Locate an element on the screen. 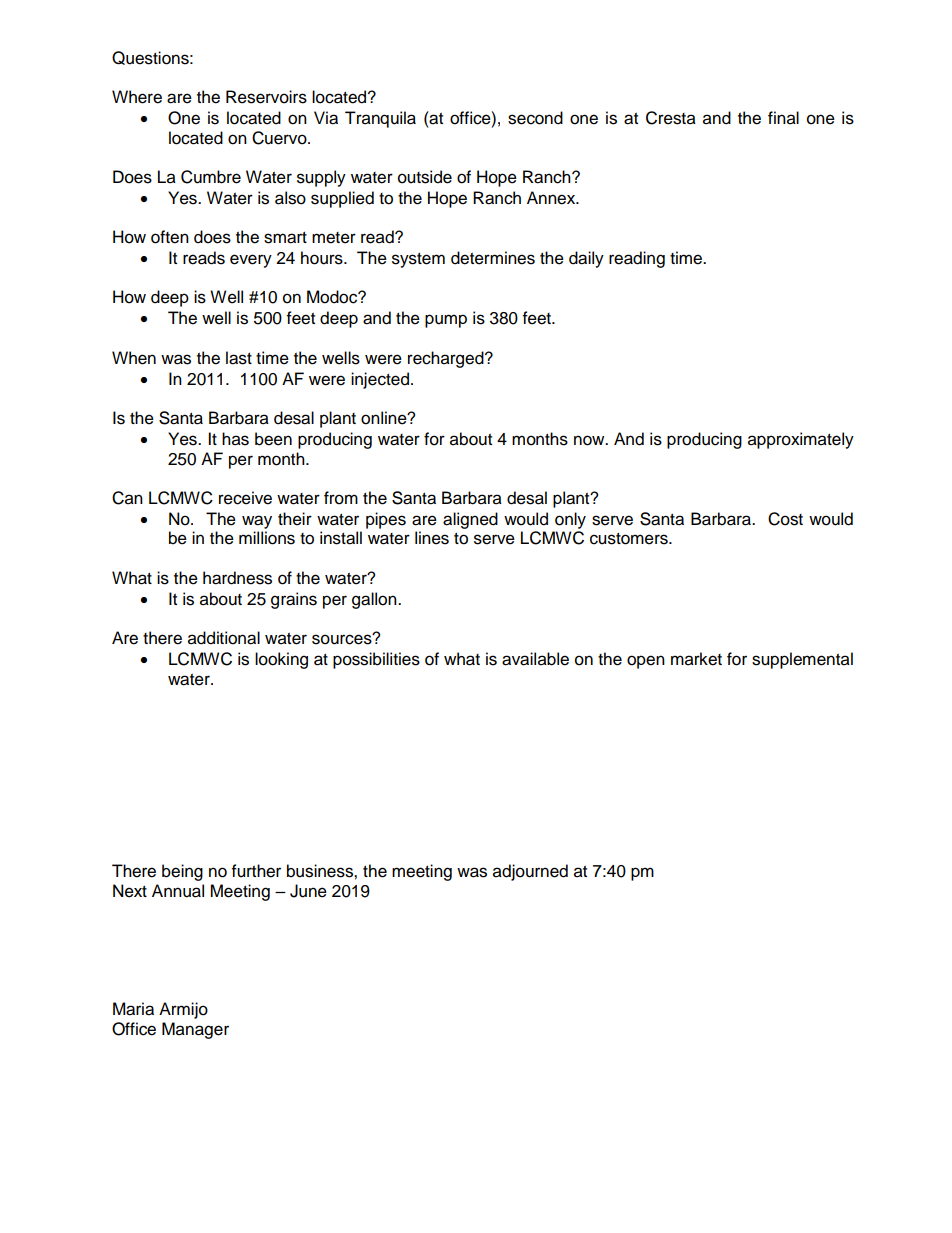 This screenshot has height=1233, width=952. Manager is located at coordinates (195, 1030).
